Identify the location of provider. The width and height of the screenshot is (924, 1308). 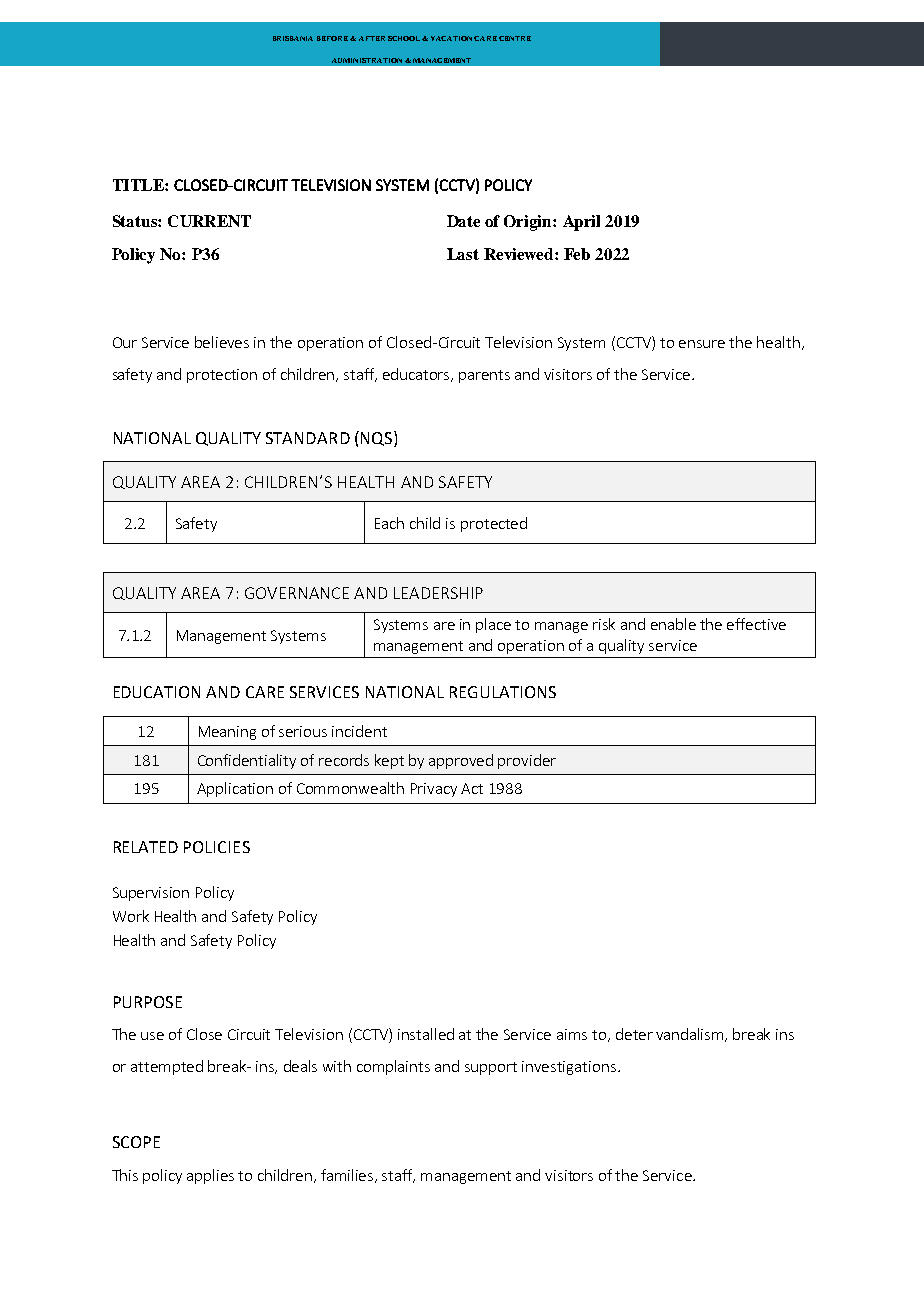
(527, 761).
